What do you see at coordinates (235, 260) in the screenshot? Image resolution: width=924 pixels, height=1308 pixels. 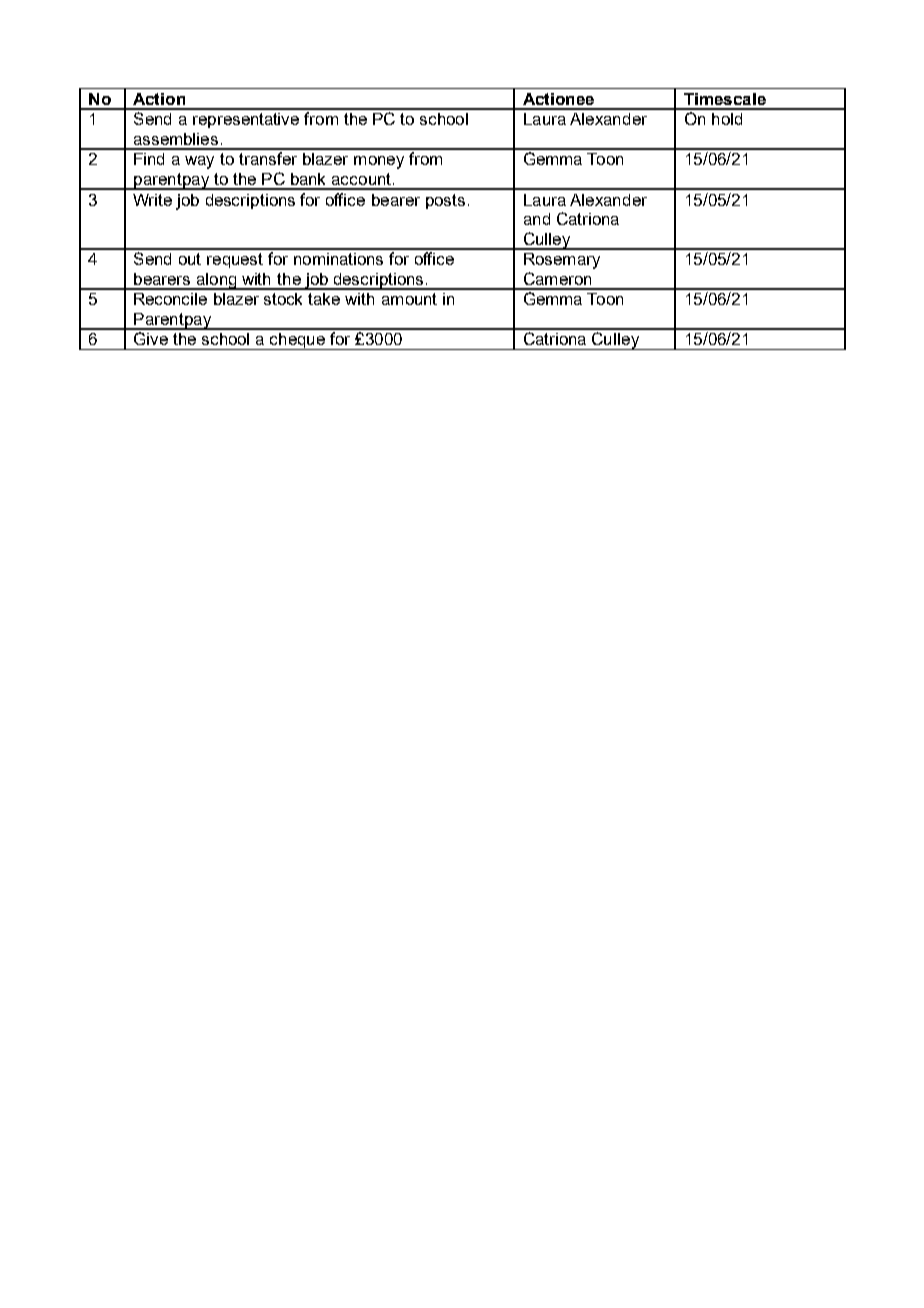 I see `request` at bounding box center [235, 260].
